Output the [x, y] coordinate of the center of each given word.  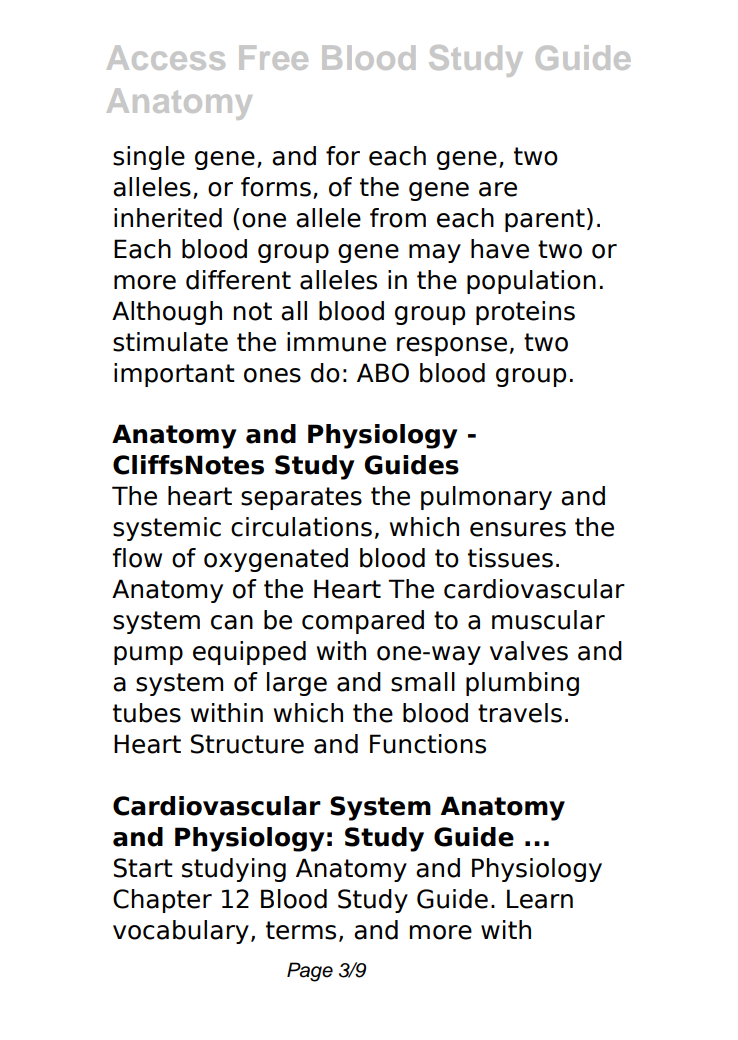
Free [273, 57]
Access [166, 57]
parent [545, 220]
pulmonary [486, 498]
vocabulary [181, 932]
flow [137, 558]
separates [301, 498]
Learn [540, 899]
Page [310, 972]
